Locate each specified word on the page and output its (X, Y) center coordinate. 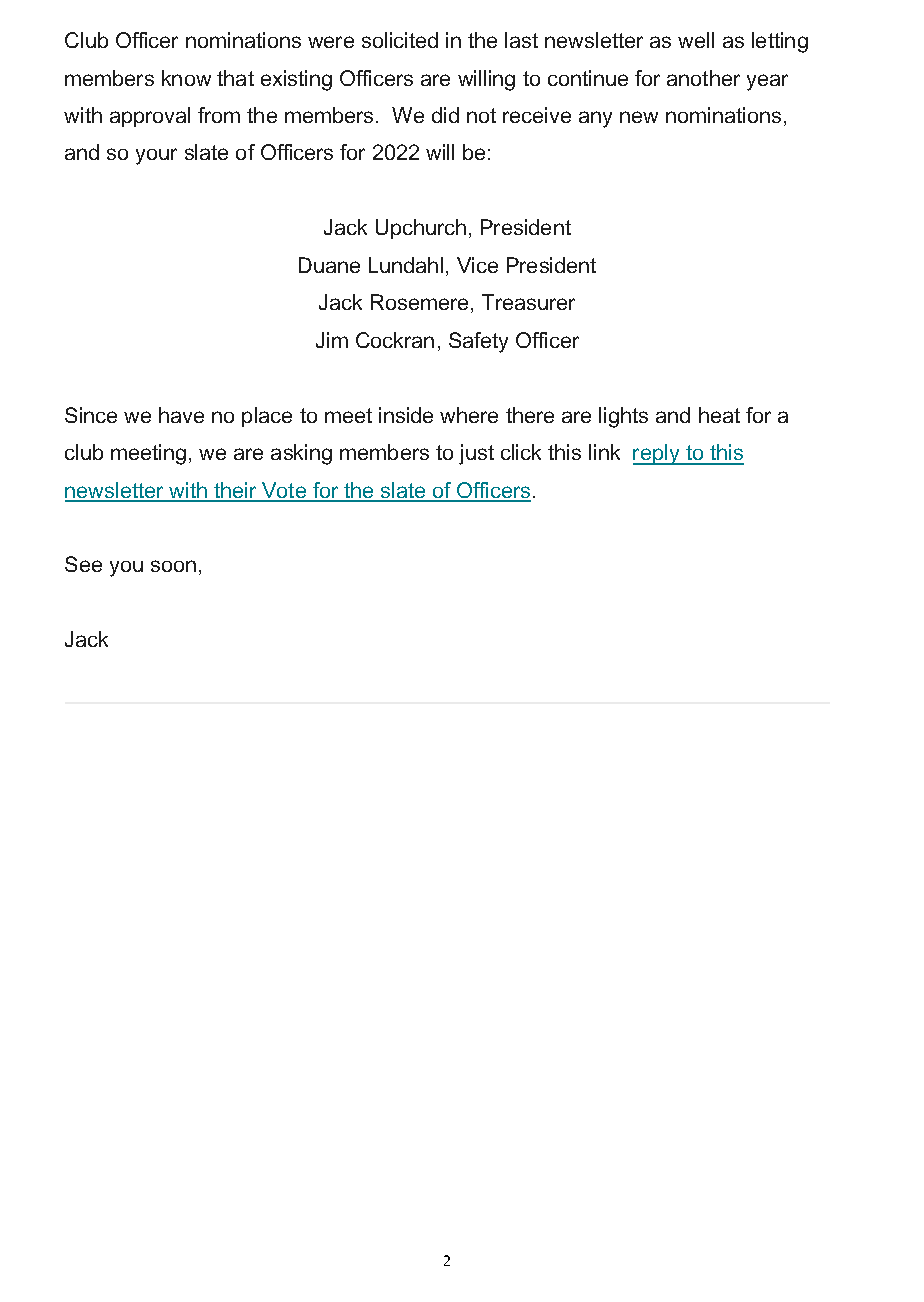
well (696, 40)
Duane (329, 265)
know (186, 78)
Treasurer (528, 302)
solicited (400, 40)
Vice (477, 265)
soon (173, 566)
